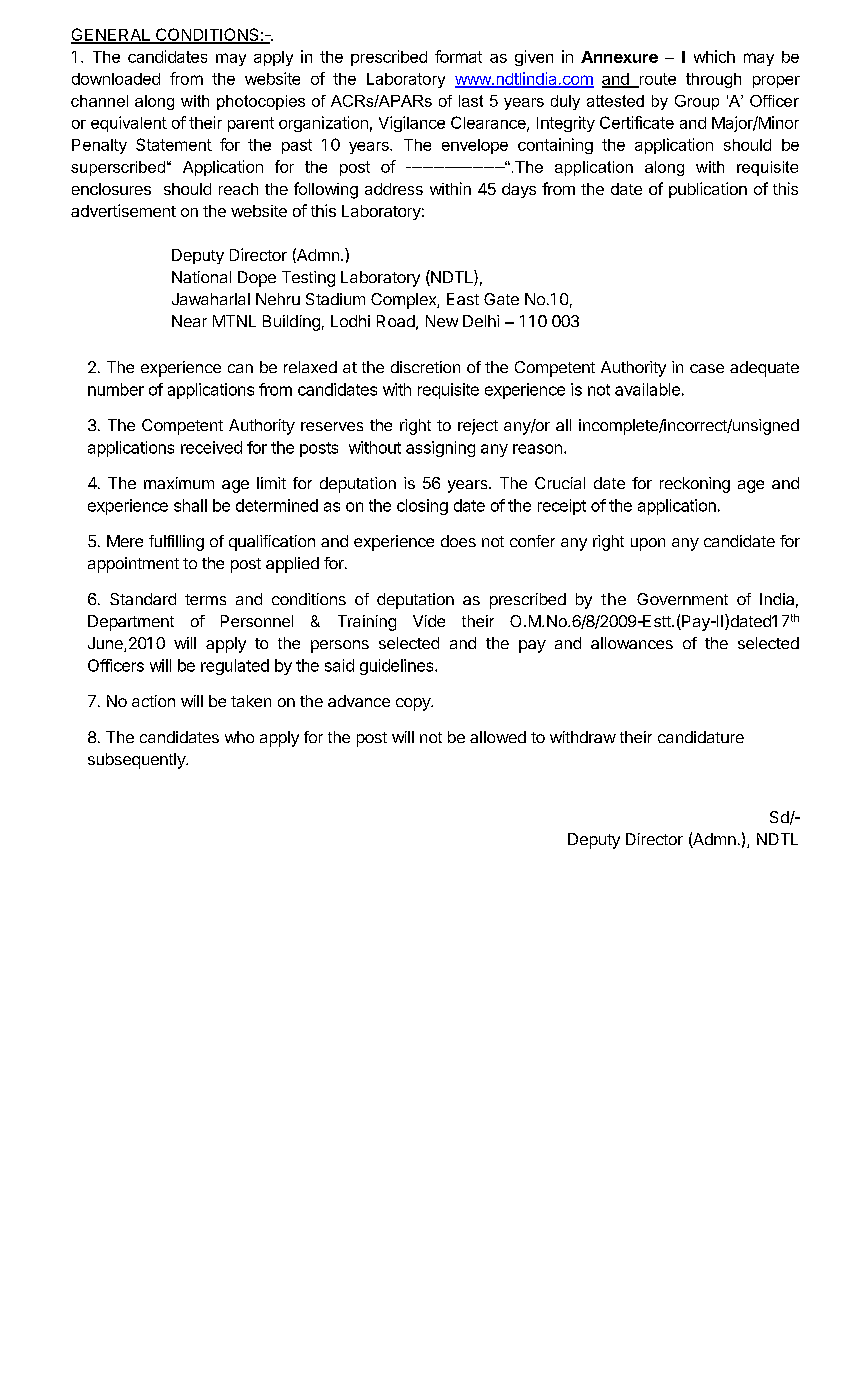 This screenshot has height=1400, width=849. What do you see at coordinates (116, 79) in the screenshot?
I see `downloaded` at bounding box center [116, 79].
